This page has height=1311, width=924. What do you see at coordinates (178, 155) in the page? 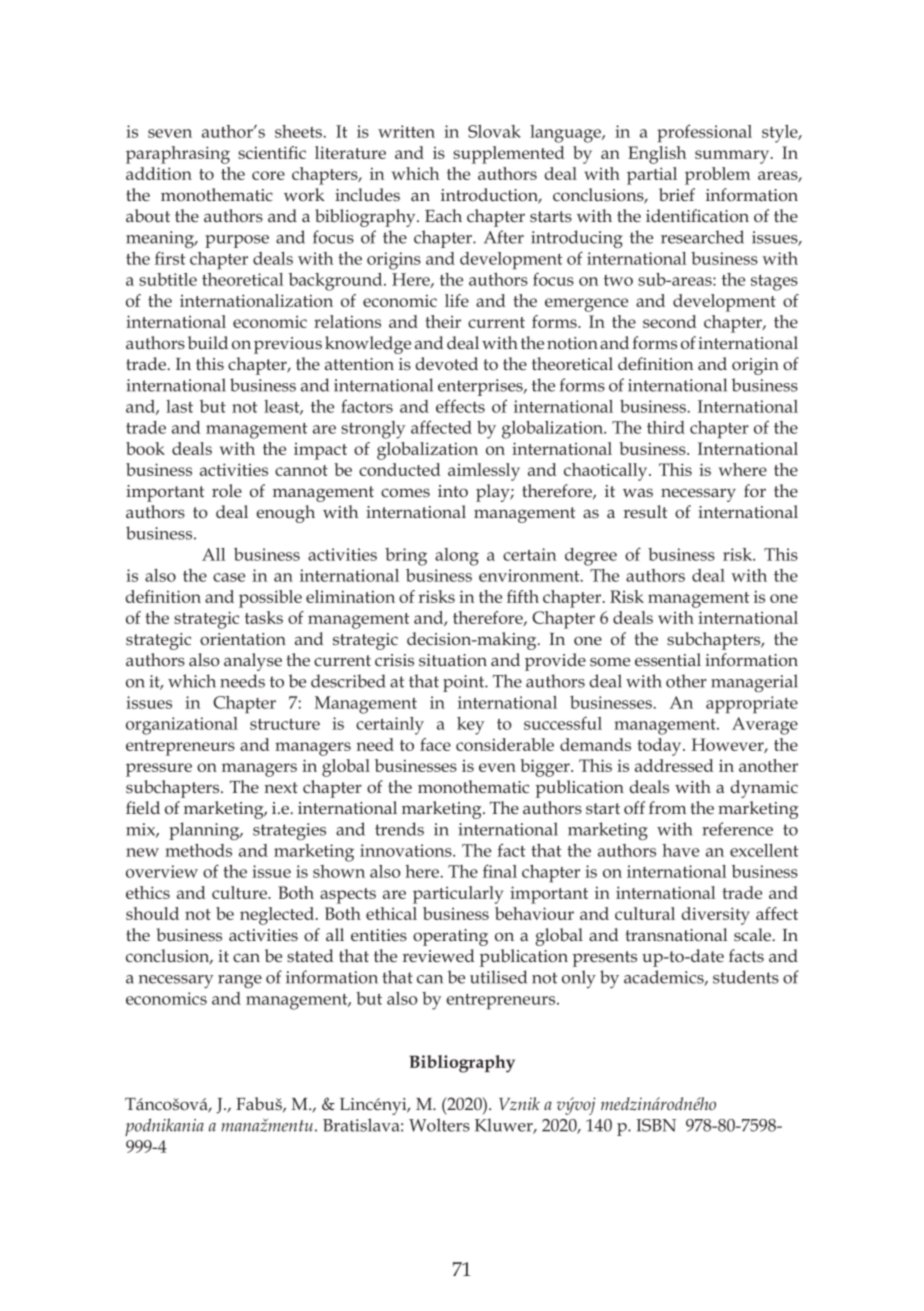
I see `paraphrasing` at bounding box center [178, 155].
